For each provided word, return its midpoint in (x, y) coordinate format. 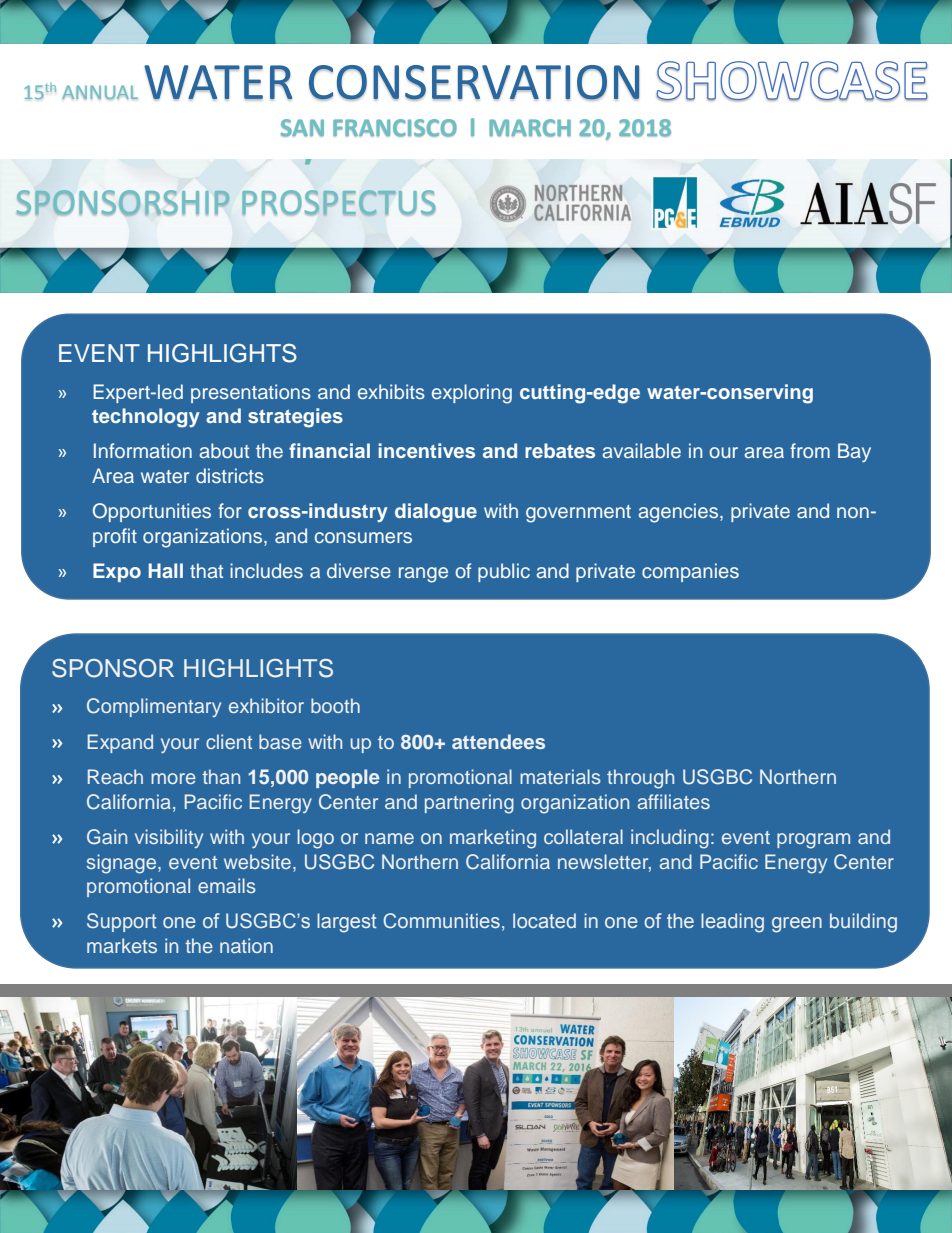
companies (690, 572)
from (810, 450)
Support (122, 922)
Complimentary (154, 707)
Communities (441, 920)
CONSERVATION (474, 83)
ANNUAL (100, 92)
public (504, 572)
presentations (251, 393)
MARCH (530, 128)
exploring (472, 394)
